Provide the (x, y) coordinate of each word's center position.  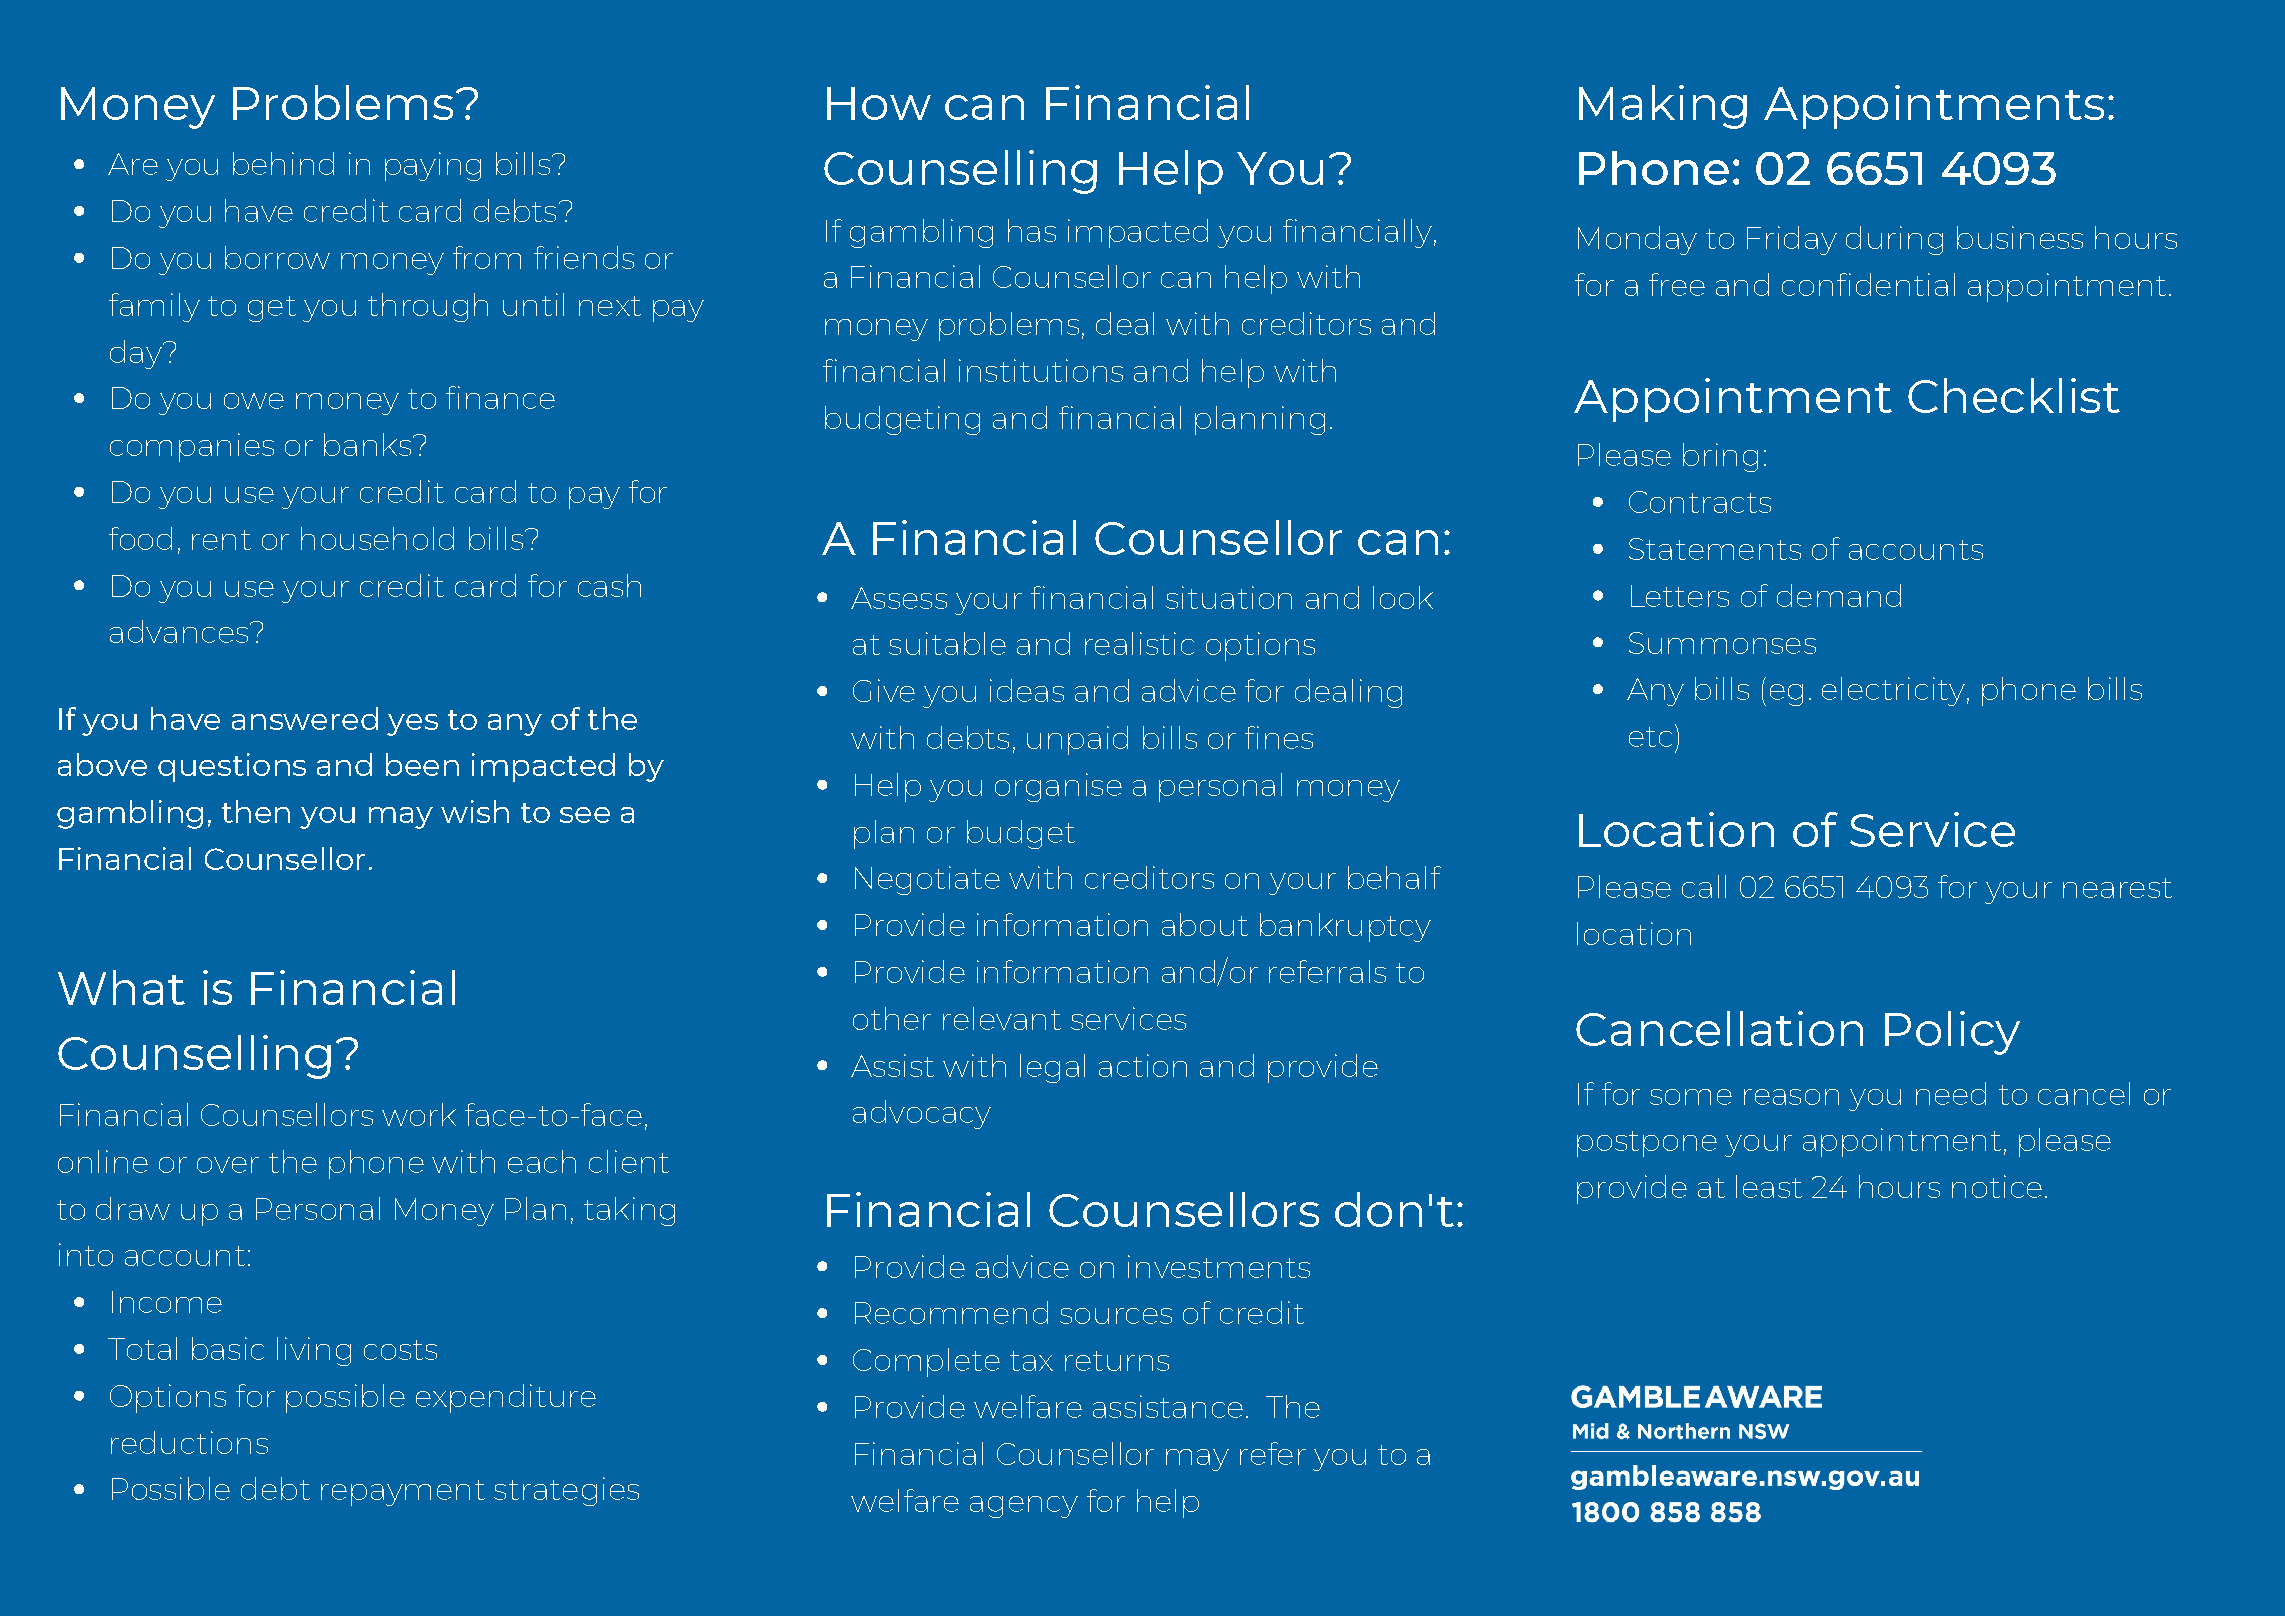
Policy (1952, 1033)
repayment (403, 1493)
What (121, 987)
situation (1229, 597)
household (377, 538)
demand (1839, 595)
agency (1024, 1507)
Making (1663, 107)
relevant (1002, 1018)
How (879, 103)
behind (283, 163)
